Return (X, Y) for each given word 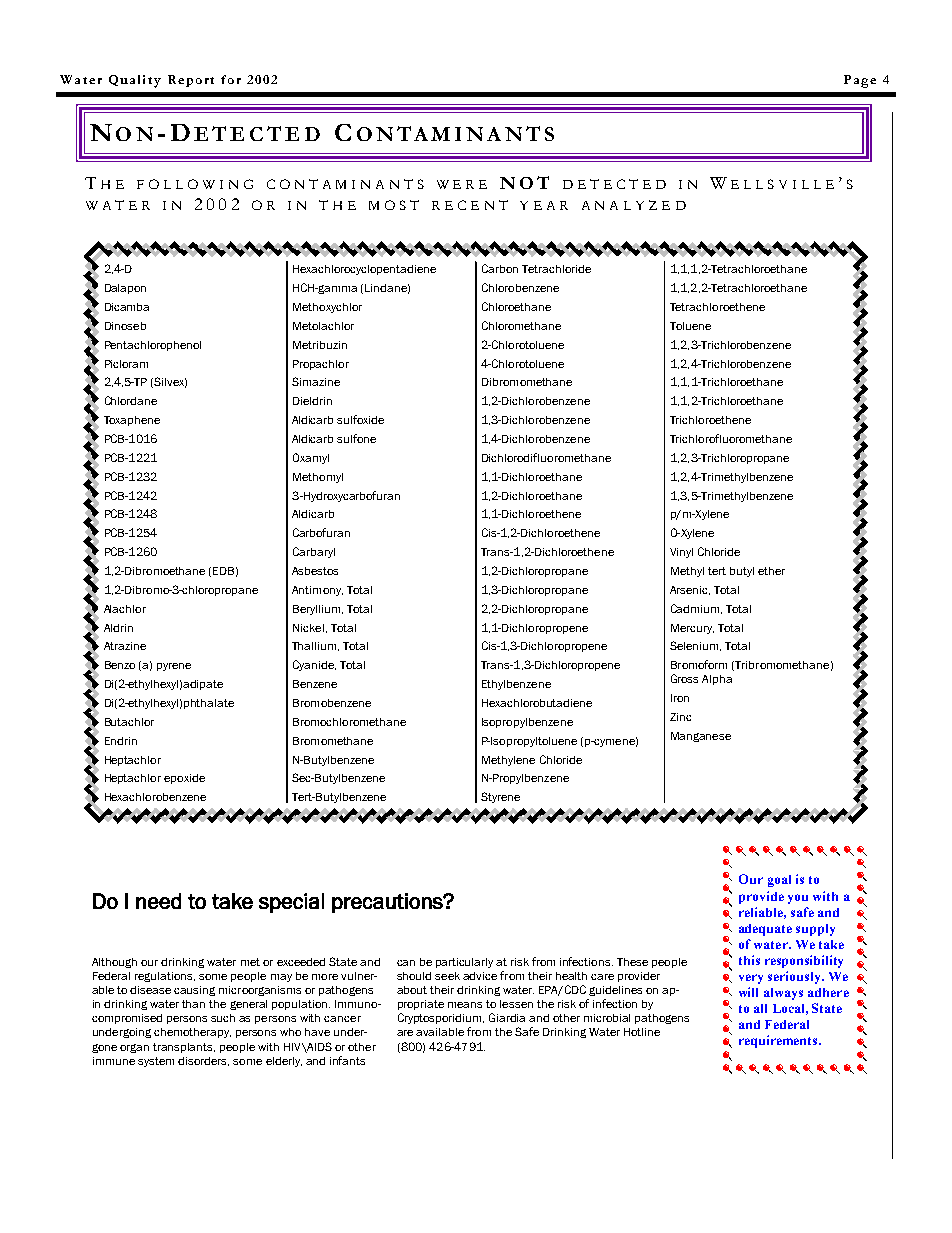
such (223, 1018)
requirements (779, 1041)
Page (860, 81)
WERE (462, 184)
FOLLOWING (195, 184)
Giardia (507, 1017)
